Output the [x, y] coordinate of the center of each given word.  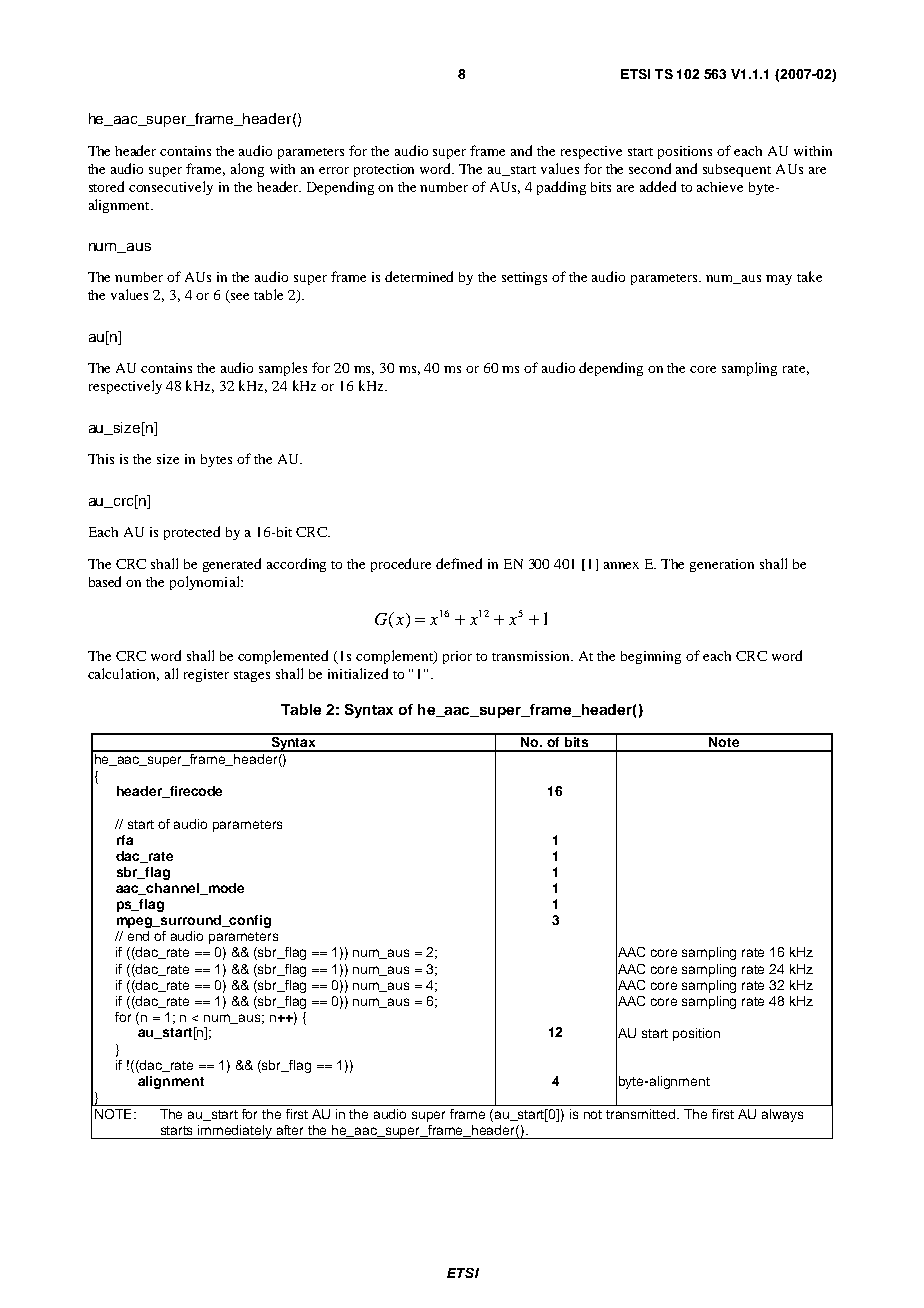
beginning [651, 657]
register [206, 675]
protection [384, 170]
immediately [236, 1132]
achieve [720, 187]
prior [457, 657]
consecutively [171, 188]
